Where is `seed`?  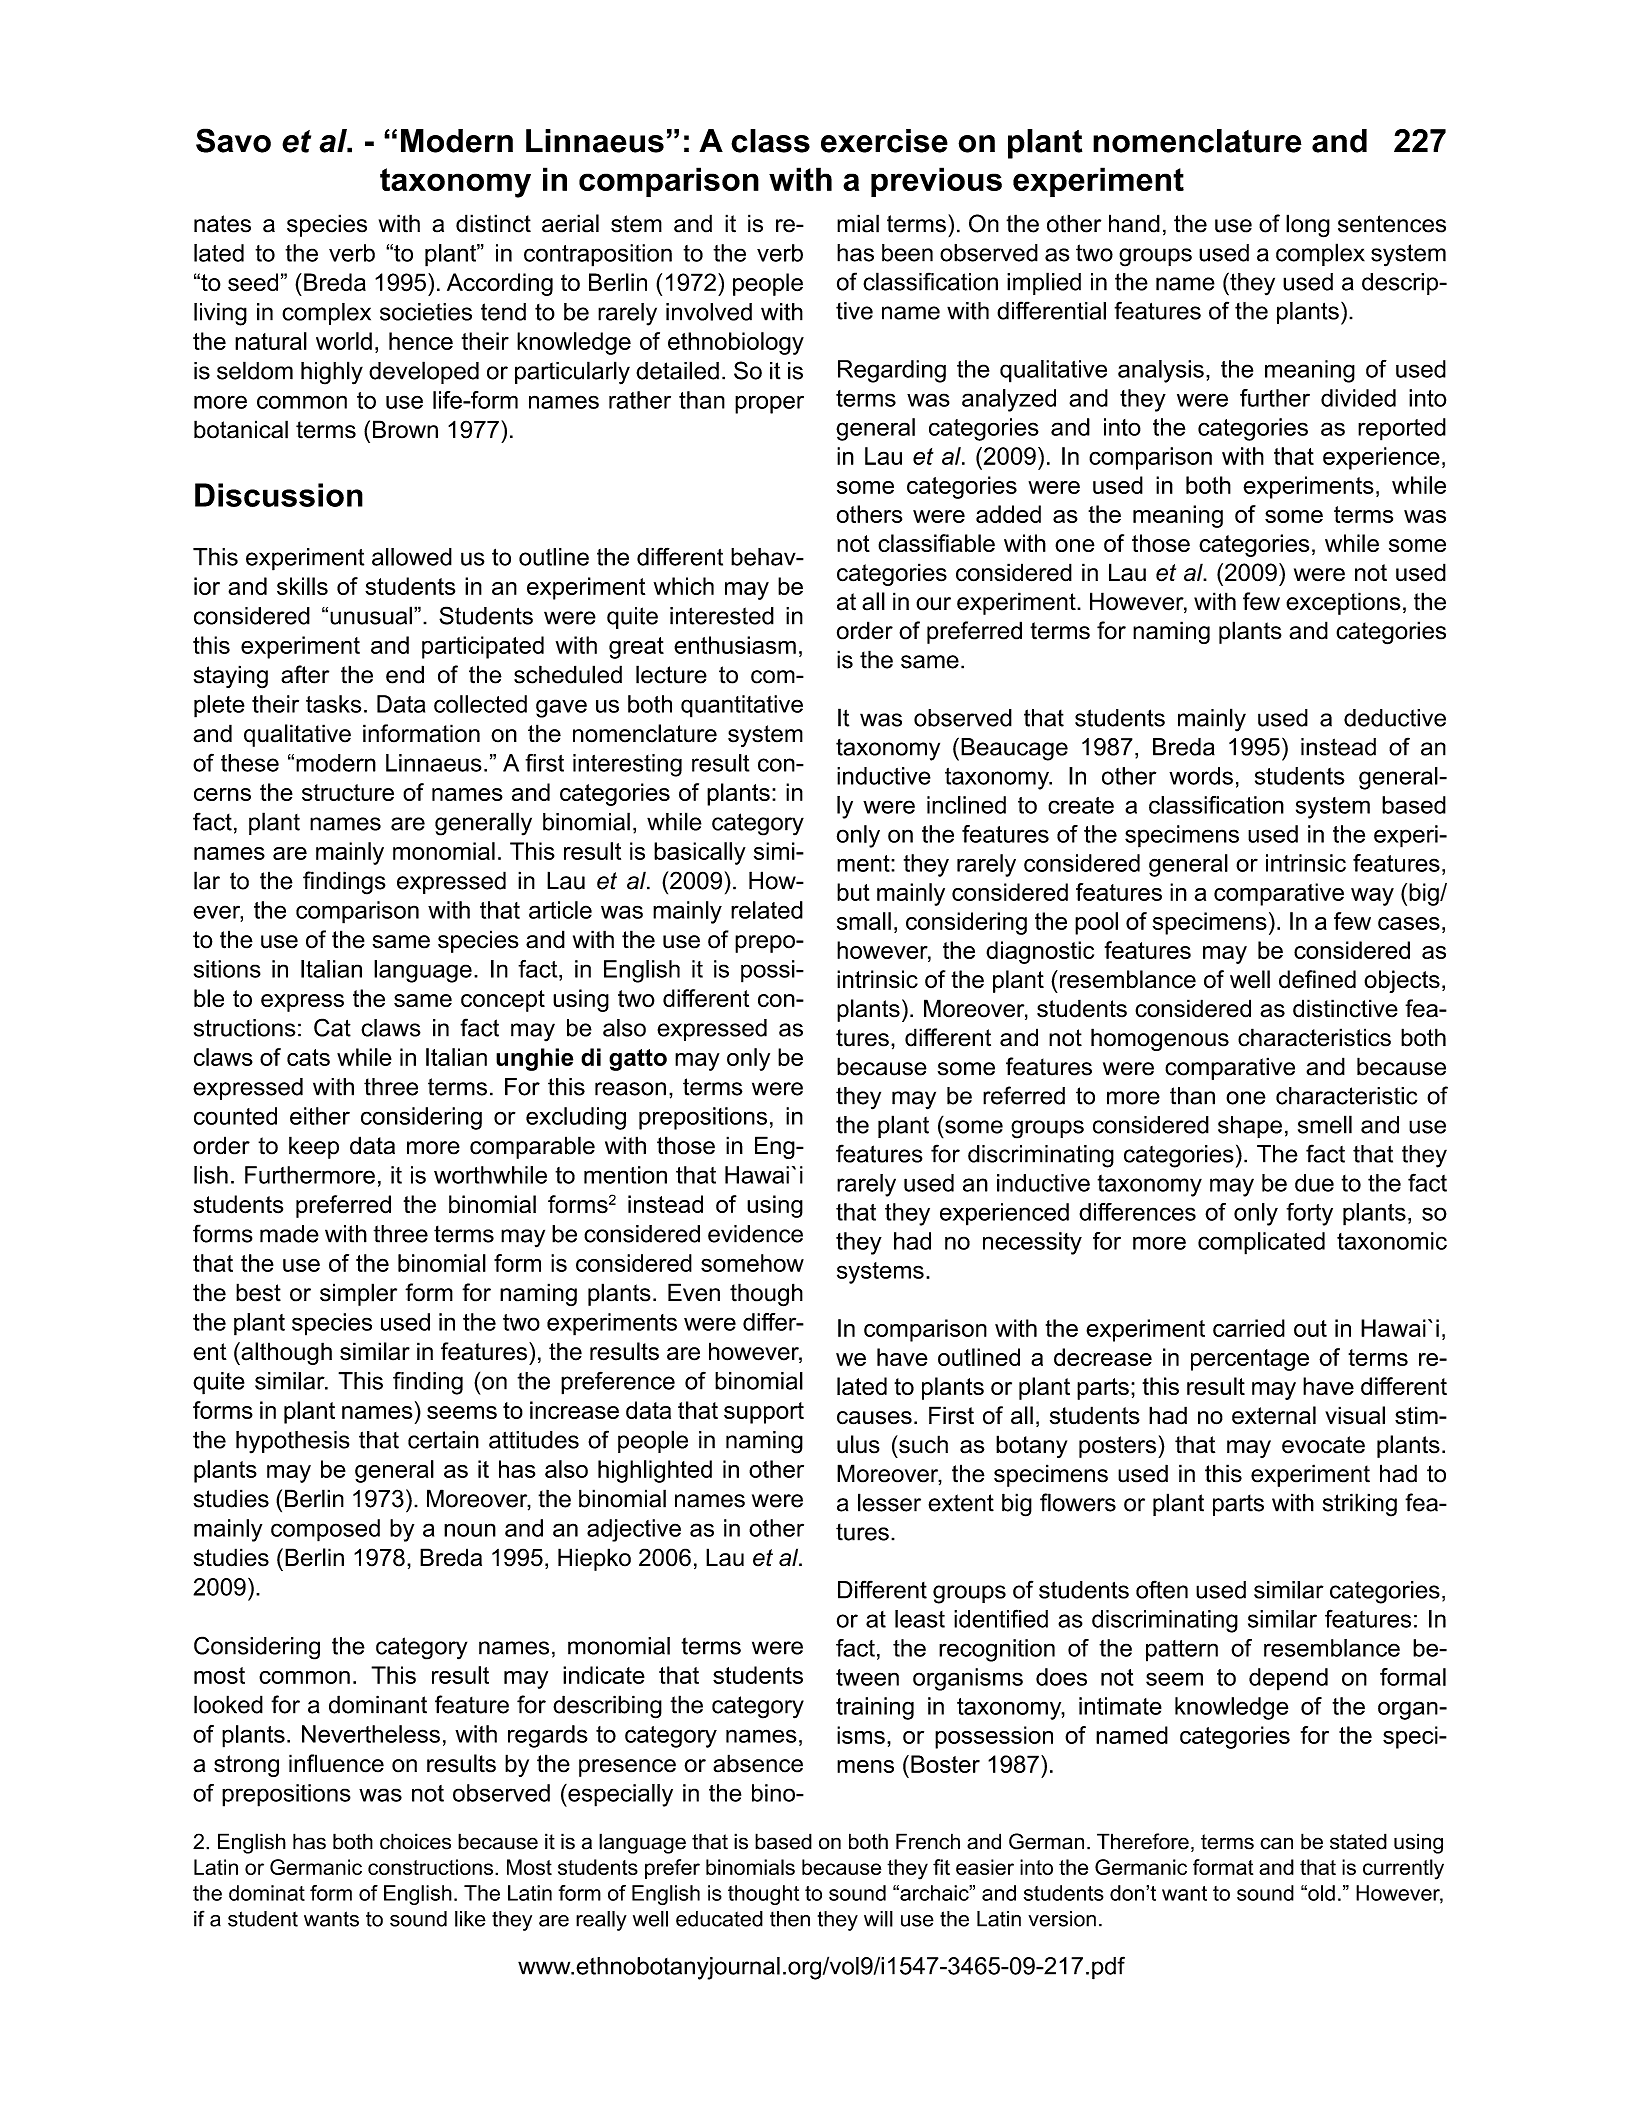
seed is located at coordinates (253, 282).
